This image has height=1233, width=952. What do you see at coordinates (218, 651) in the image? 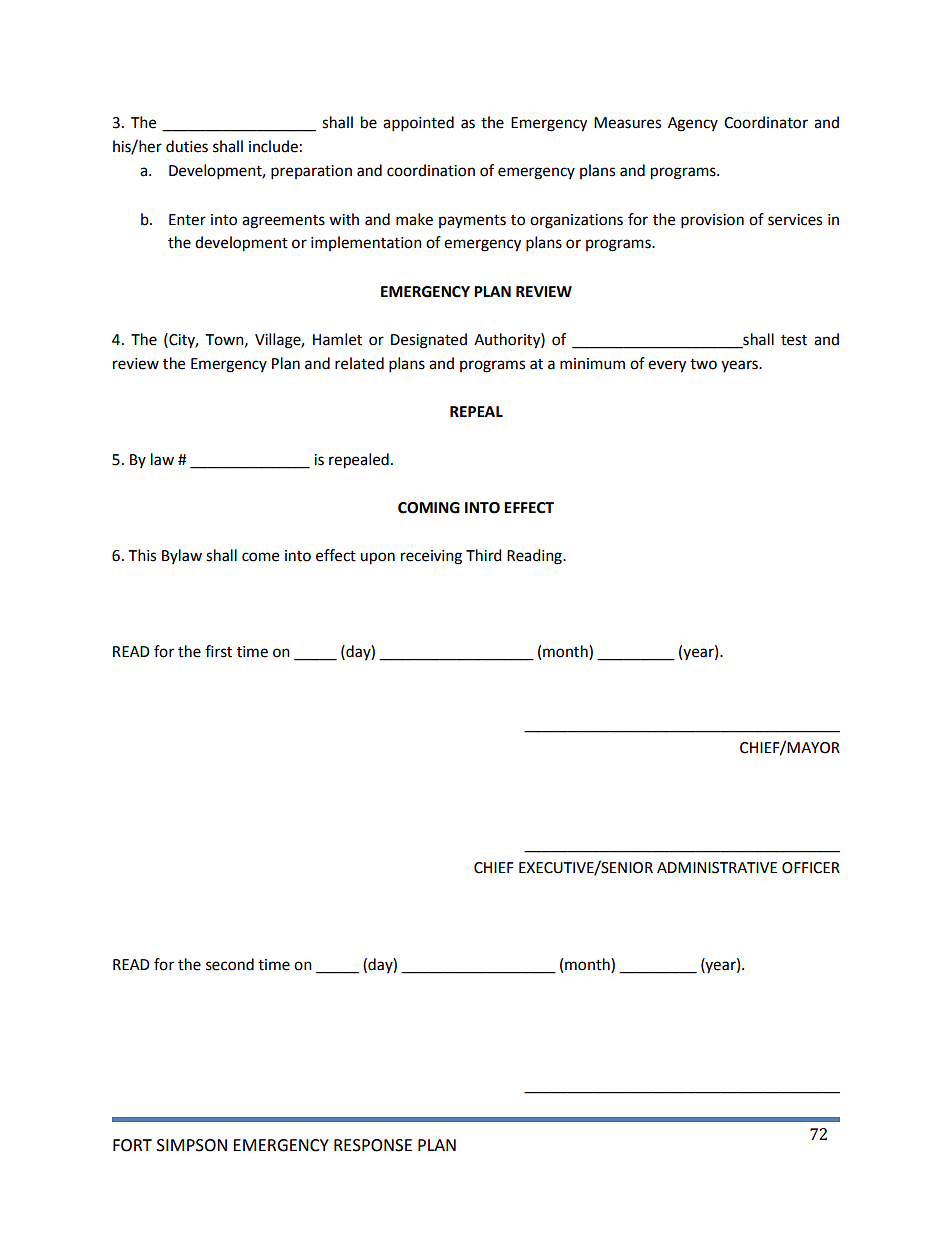
I see `first` at bounding box center [218, 651].
